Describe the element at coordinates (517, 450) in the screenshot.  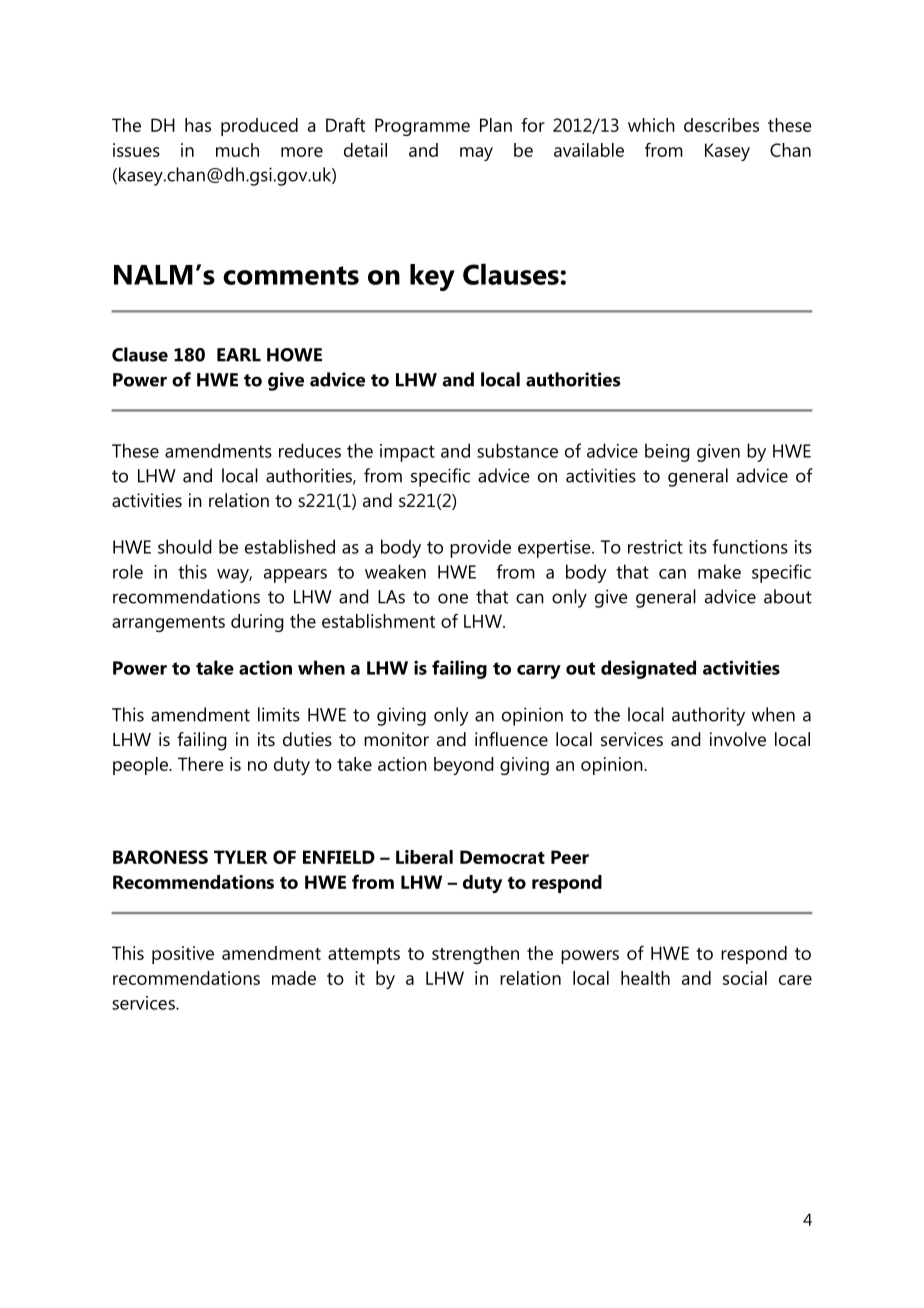
I see `substance` at that location.
